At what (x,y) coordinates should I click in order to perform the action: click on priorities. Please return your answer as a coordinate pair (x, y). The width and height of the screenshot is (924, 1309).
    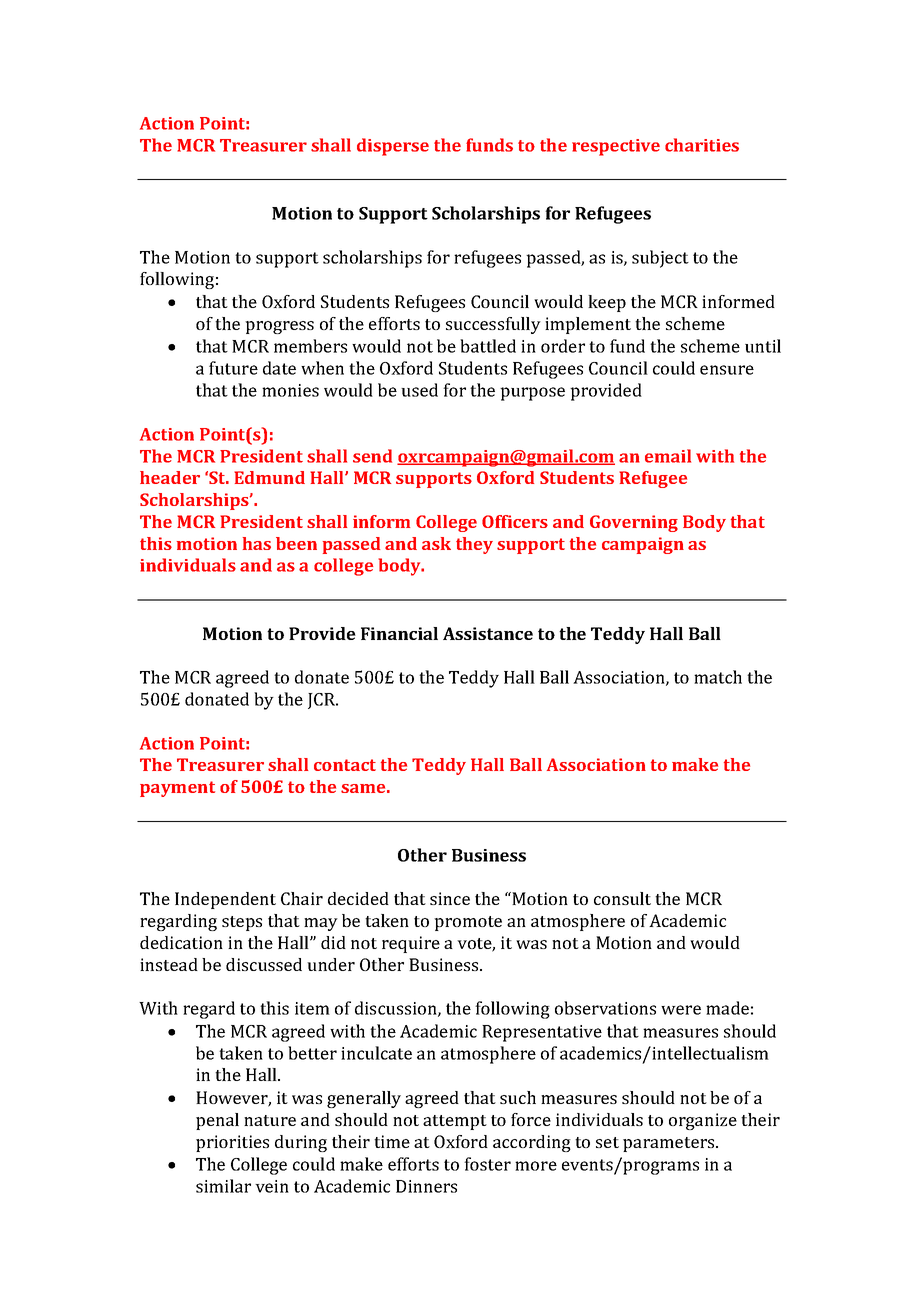
    Looking at the image, I should click on (232, 1143).
